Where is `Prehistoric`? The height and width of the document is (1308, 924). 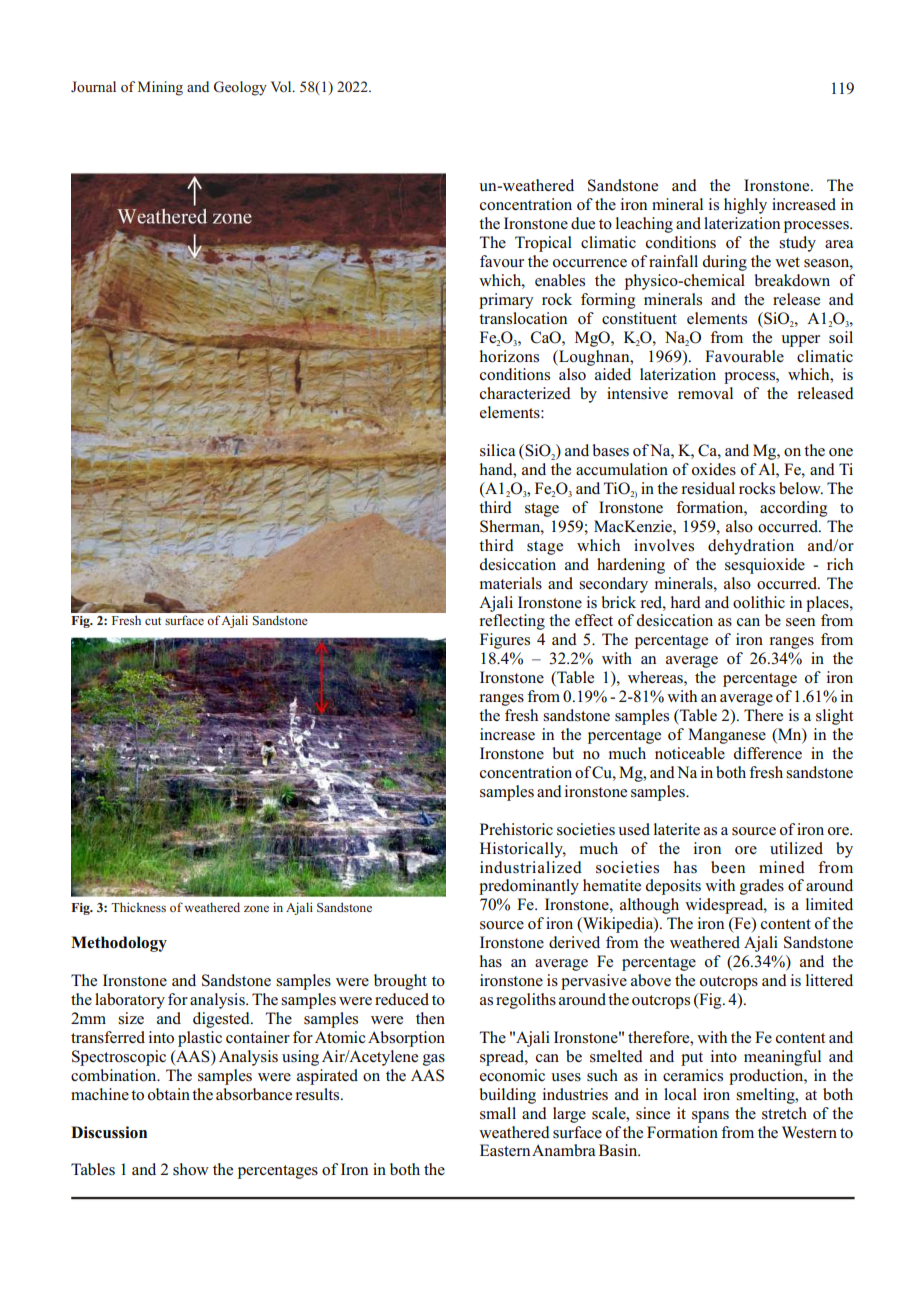 Prehistoric is located at coordinates (516, 829).
